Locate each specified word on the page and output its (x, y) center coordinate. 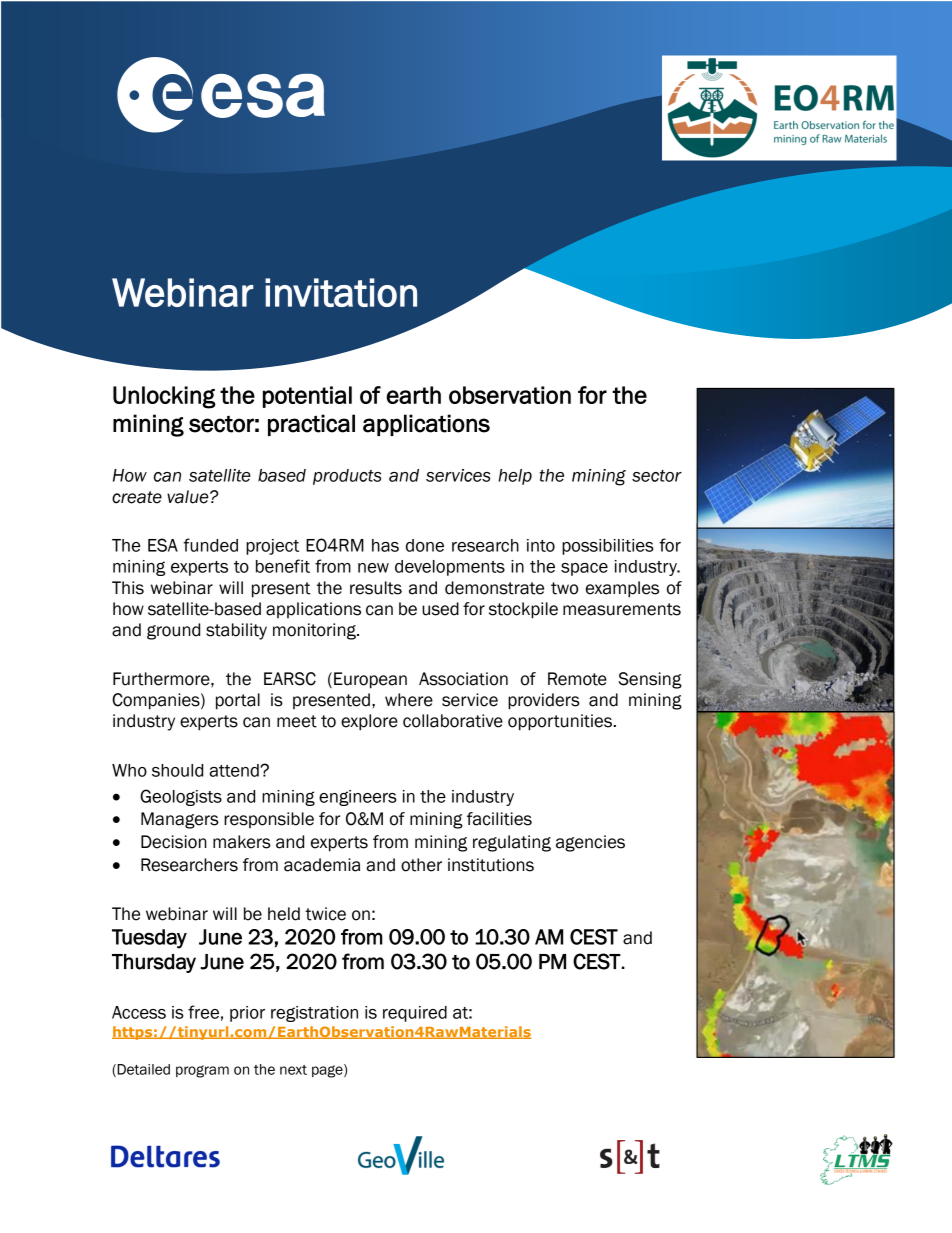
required (415, 1014)
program (202, 1071)
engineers (358, 798)
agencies (590, 843)
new (373, 568)
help (515, 477)
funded (210, 545)
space (584, 569)
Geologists (181, 797)
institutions (491, 865)
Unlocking (164, 397)
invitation (341, 292)
